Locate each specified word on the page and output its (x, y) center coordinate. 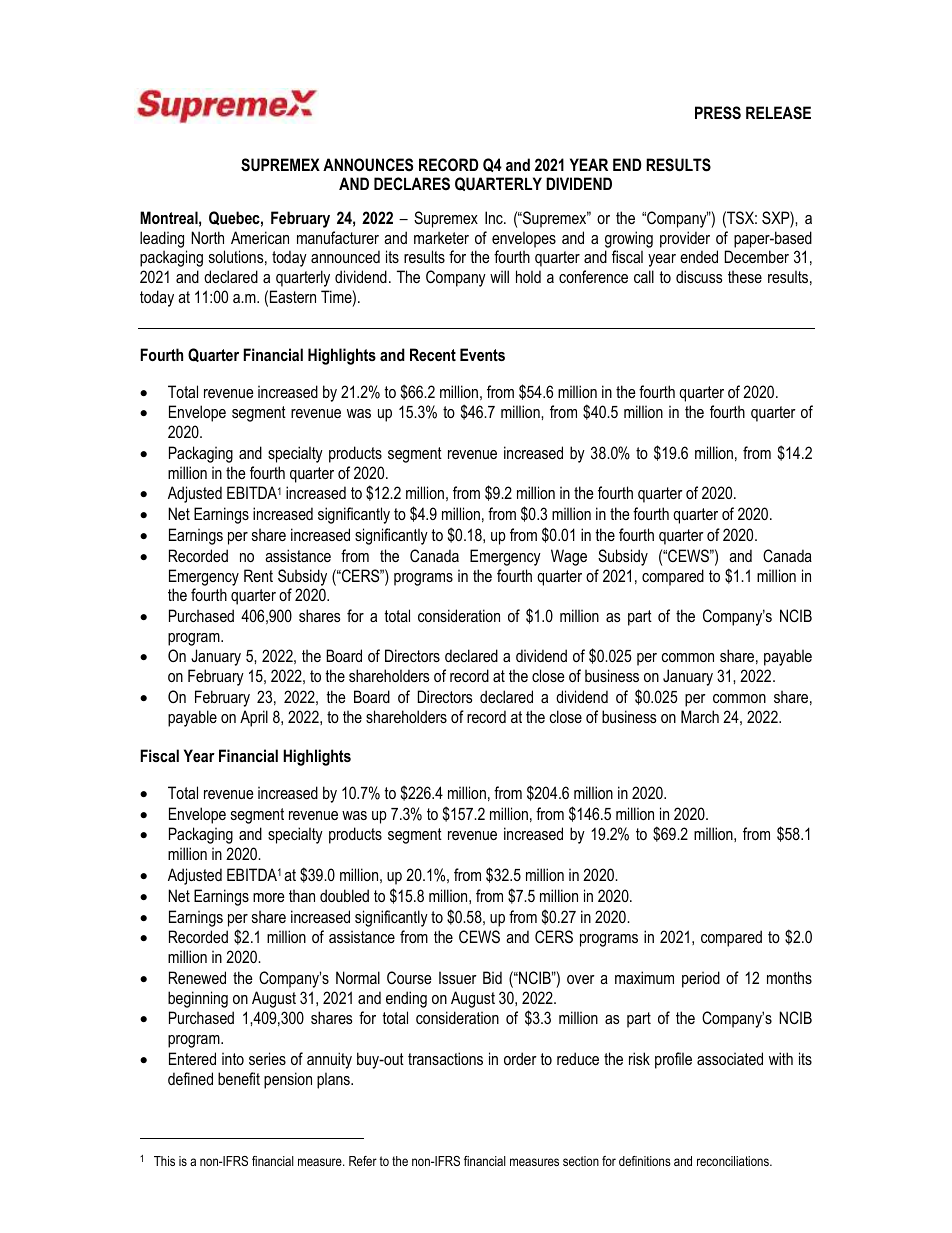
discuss (699, 276)
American (260, 237)
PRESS (718, 113)
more (269, 897)
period (701, 979)
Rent (258, 575)
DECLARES (412, 183)
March (700, 716)
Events (482, 354)
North (207, 237)
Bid (492, 977)
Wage (569, 557)
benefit (239, 1078)
